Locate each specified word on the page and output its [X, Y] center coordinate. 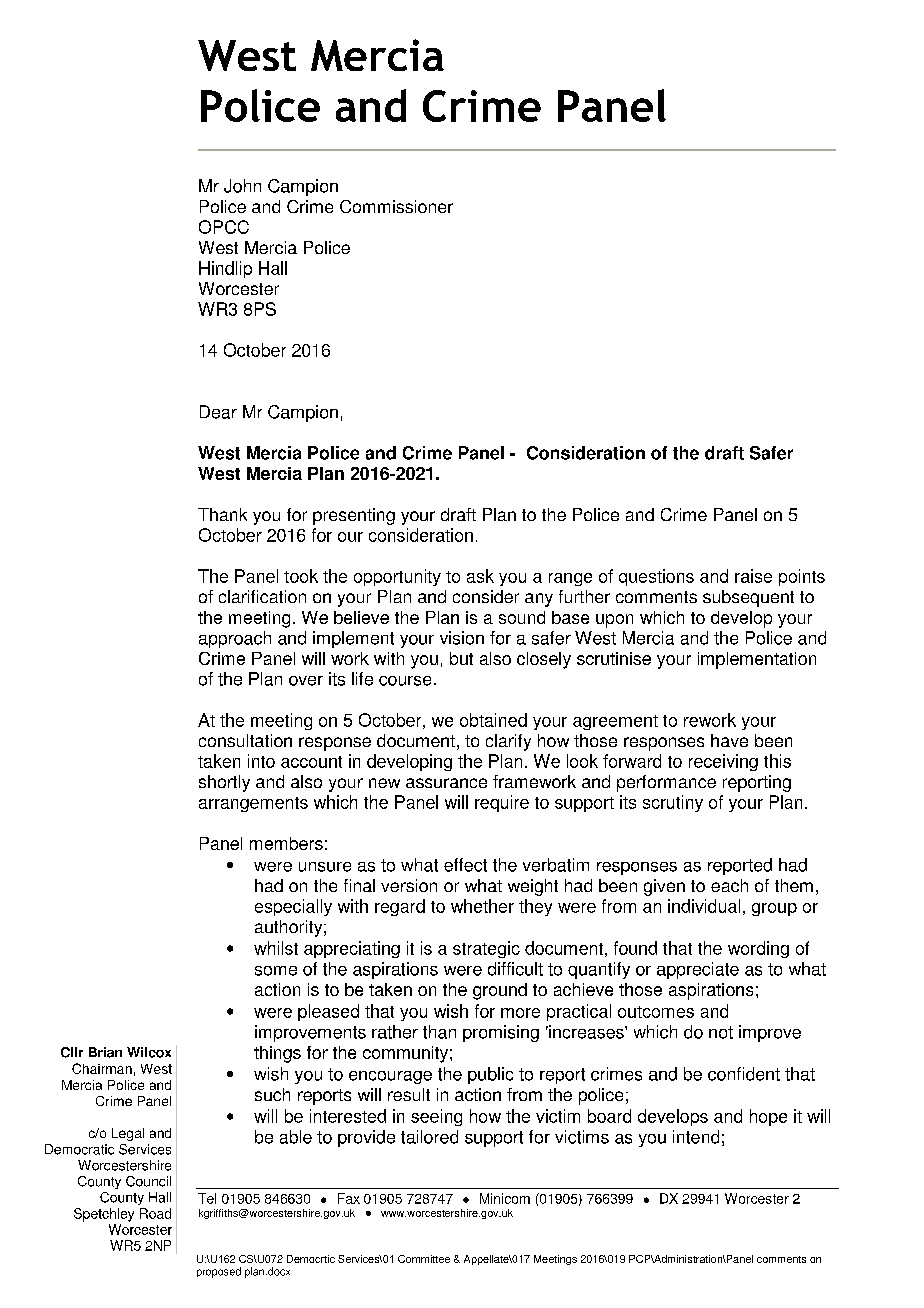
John [242, 186]
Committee [424, 1259]
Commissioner [396, 206]
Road [155, 1213]
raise [753, 576]
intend [696, 1137]
